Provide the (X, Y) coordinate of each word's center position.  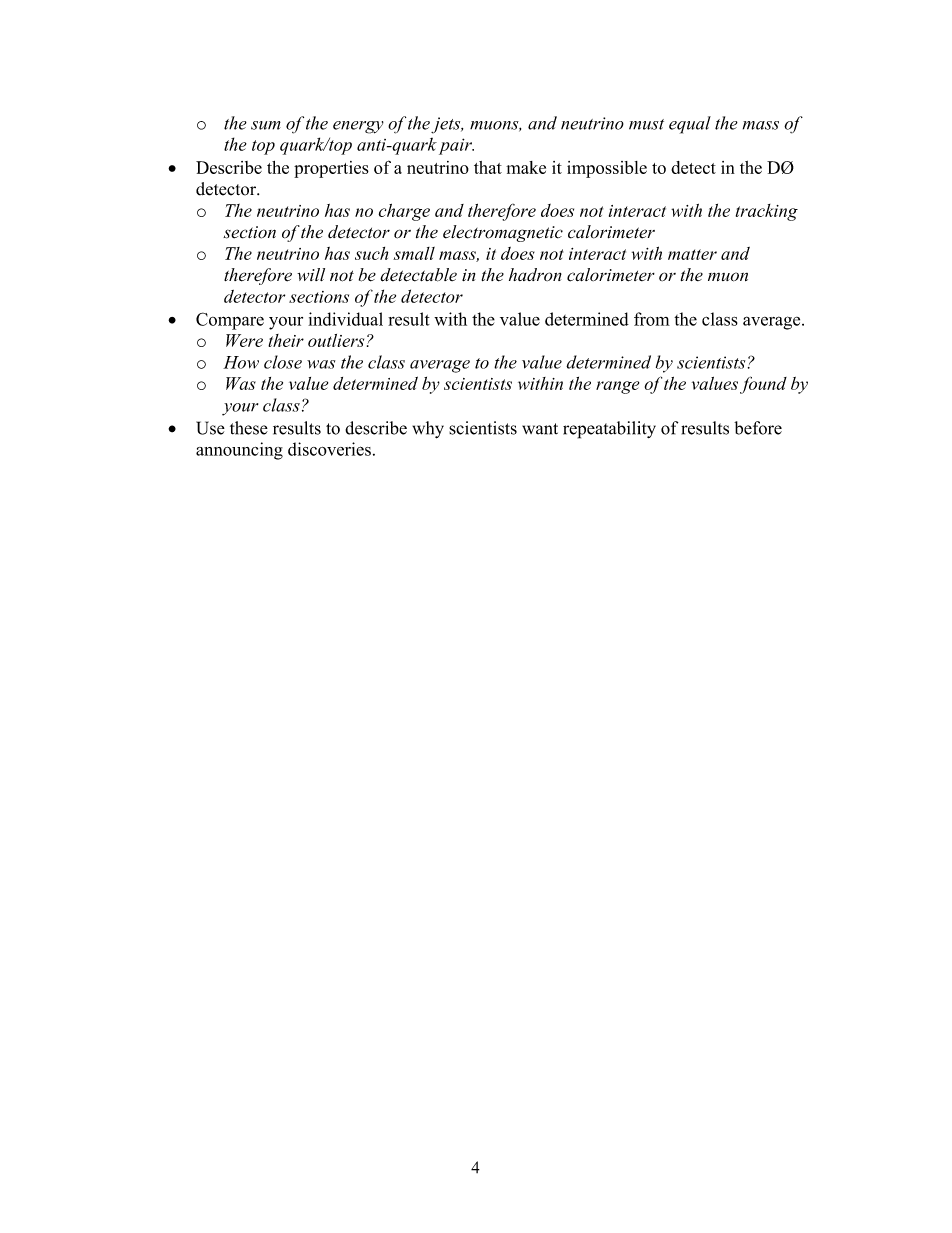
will (311, 274)
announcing (239, 451)
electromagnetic (503, 233)
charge (404, 212)
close (283, 362)
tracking (767, 212)
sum (266, 125)
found (763, 385)
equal (690, 125)
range (617, 387)
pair (456, 146)
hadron (535, 274)
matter (692, 254)
